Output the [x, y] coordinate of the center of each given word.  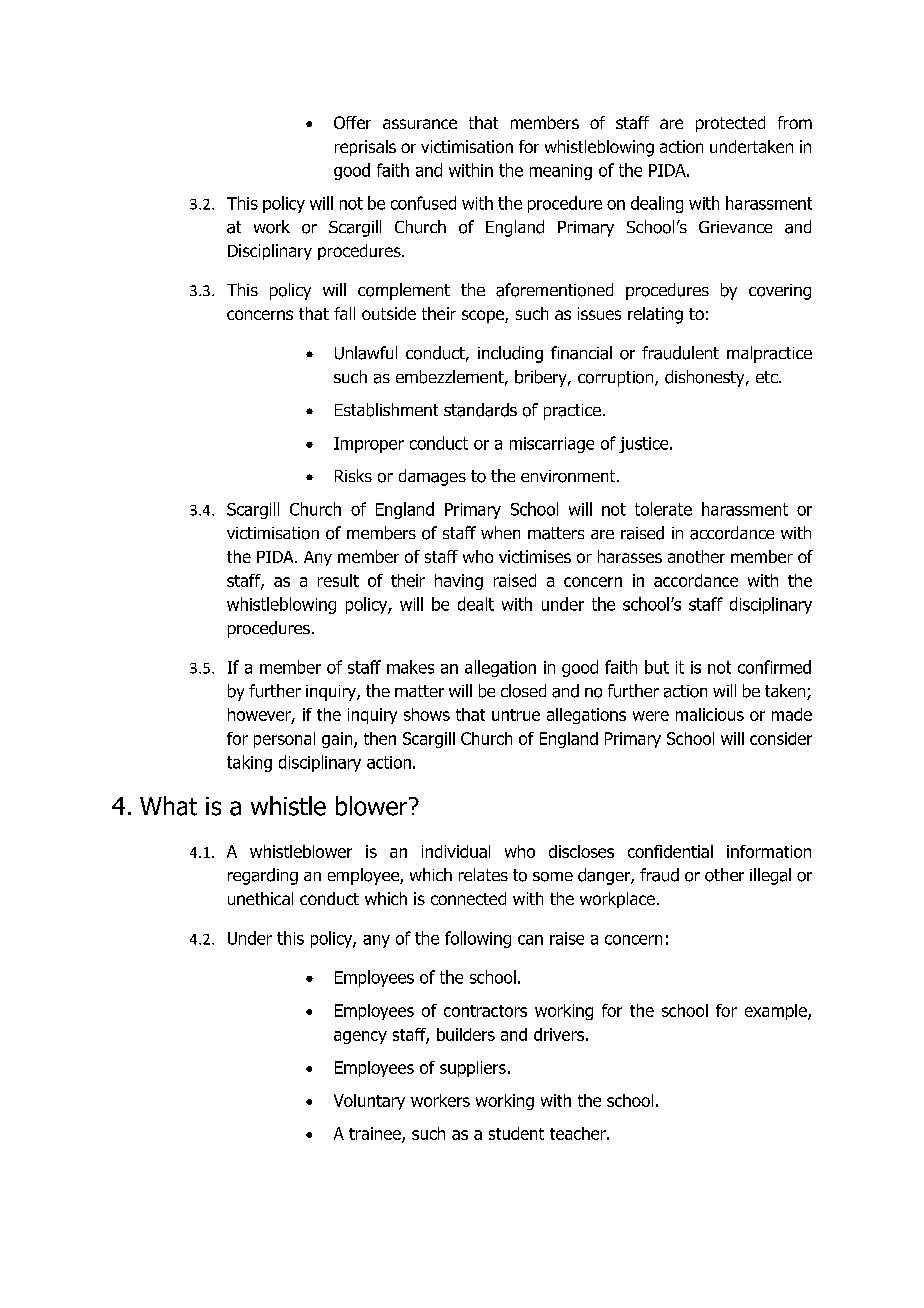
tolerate [663, 509]
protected [730, 124]
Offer [352, 122]
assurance [420, 124]
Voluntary [369, 1102]
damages [432, 477]
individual [456, 851]
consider [781, 738]
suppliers [473, 1069]
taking [249, 763]
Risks [353, 475]
